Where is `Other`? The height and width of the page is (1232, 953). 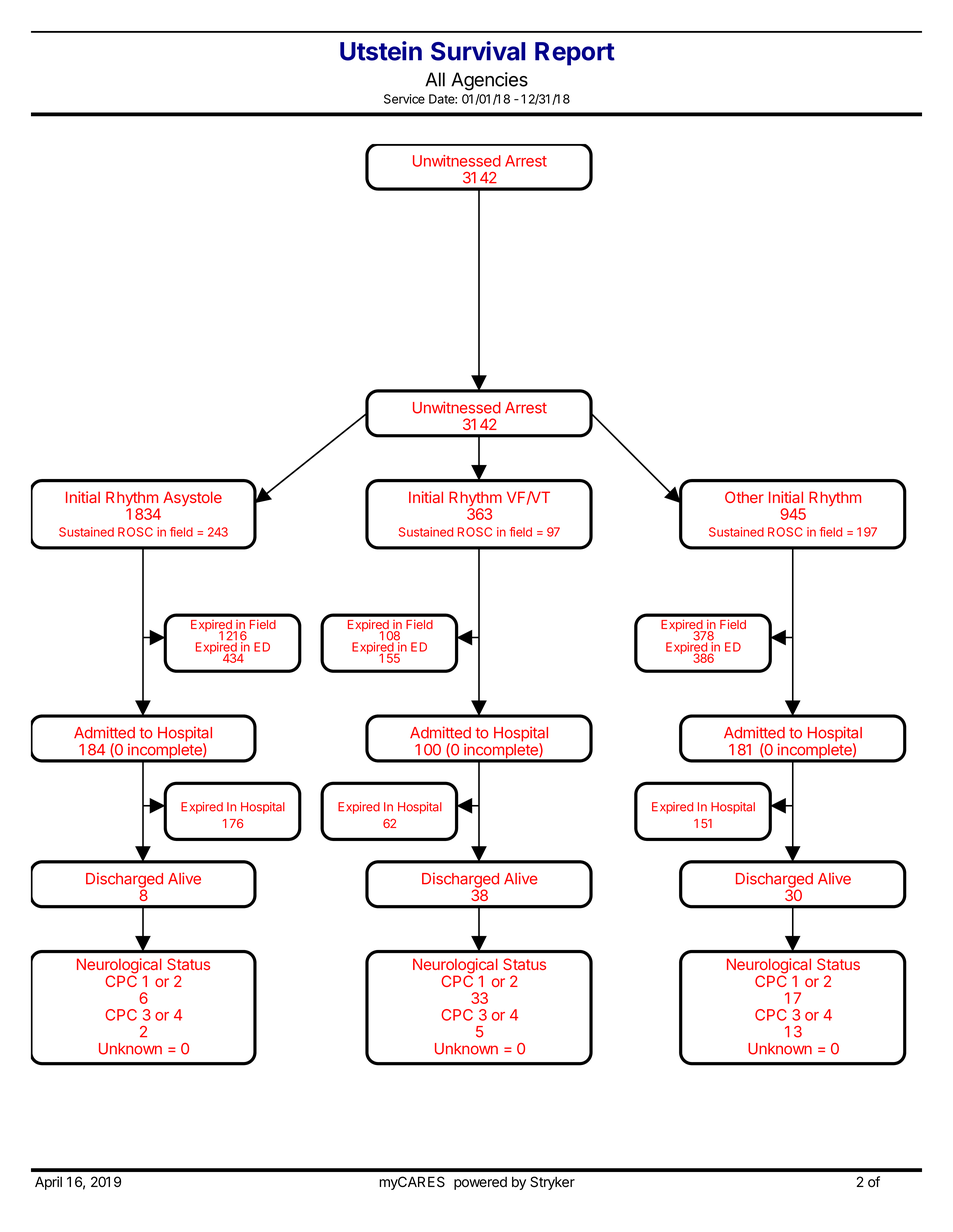
Other is located at coordinates (744, 497).
